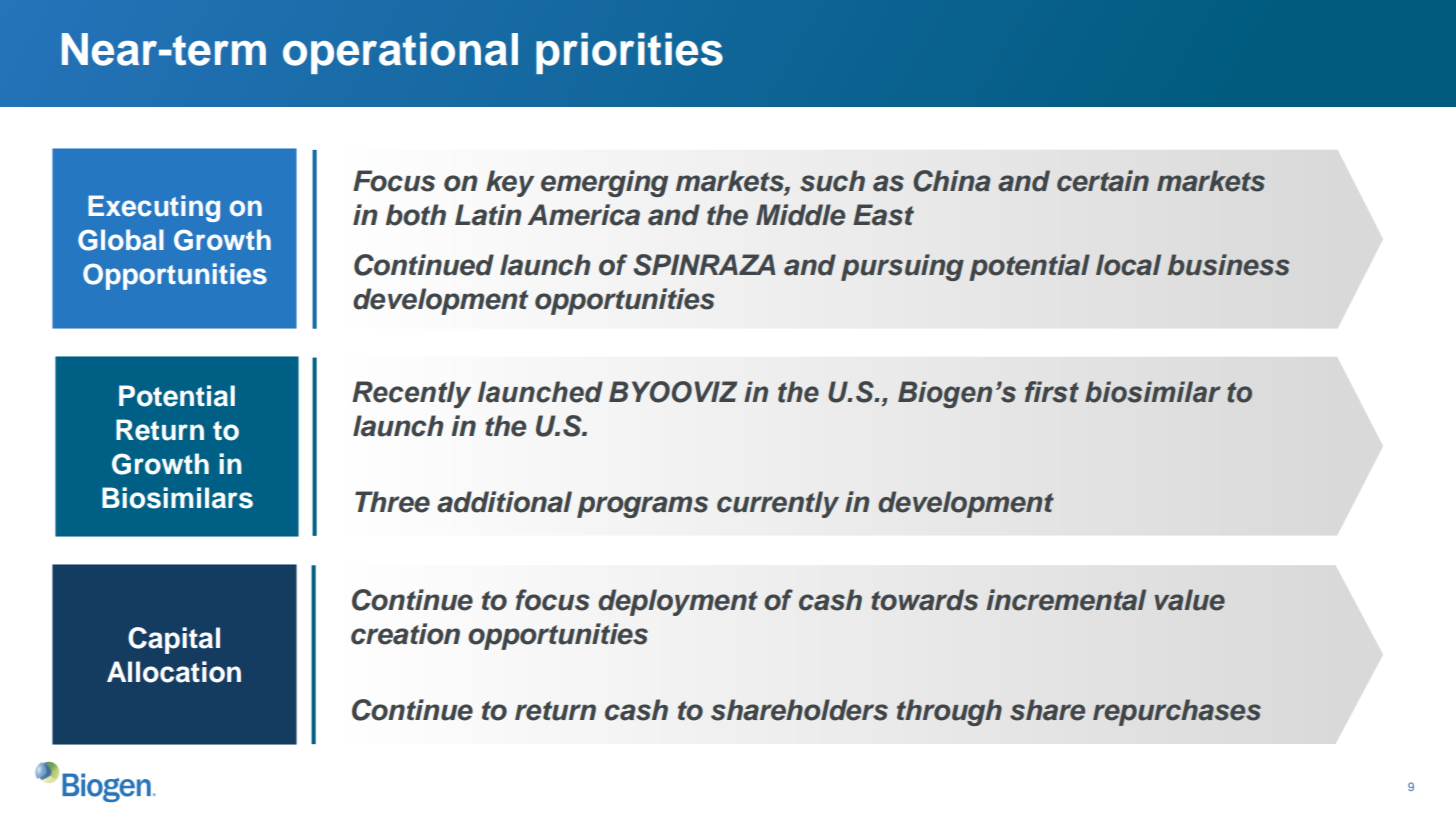 Image resolution: width=1456 pixels, height=819 pixels. I want to click on programs, so click(642, 507).
